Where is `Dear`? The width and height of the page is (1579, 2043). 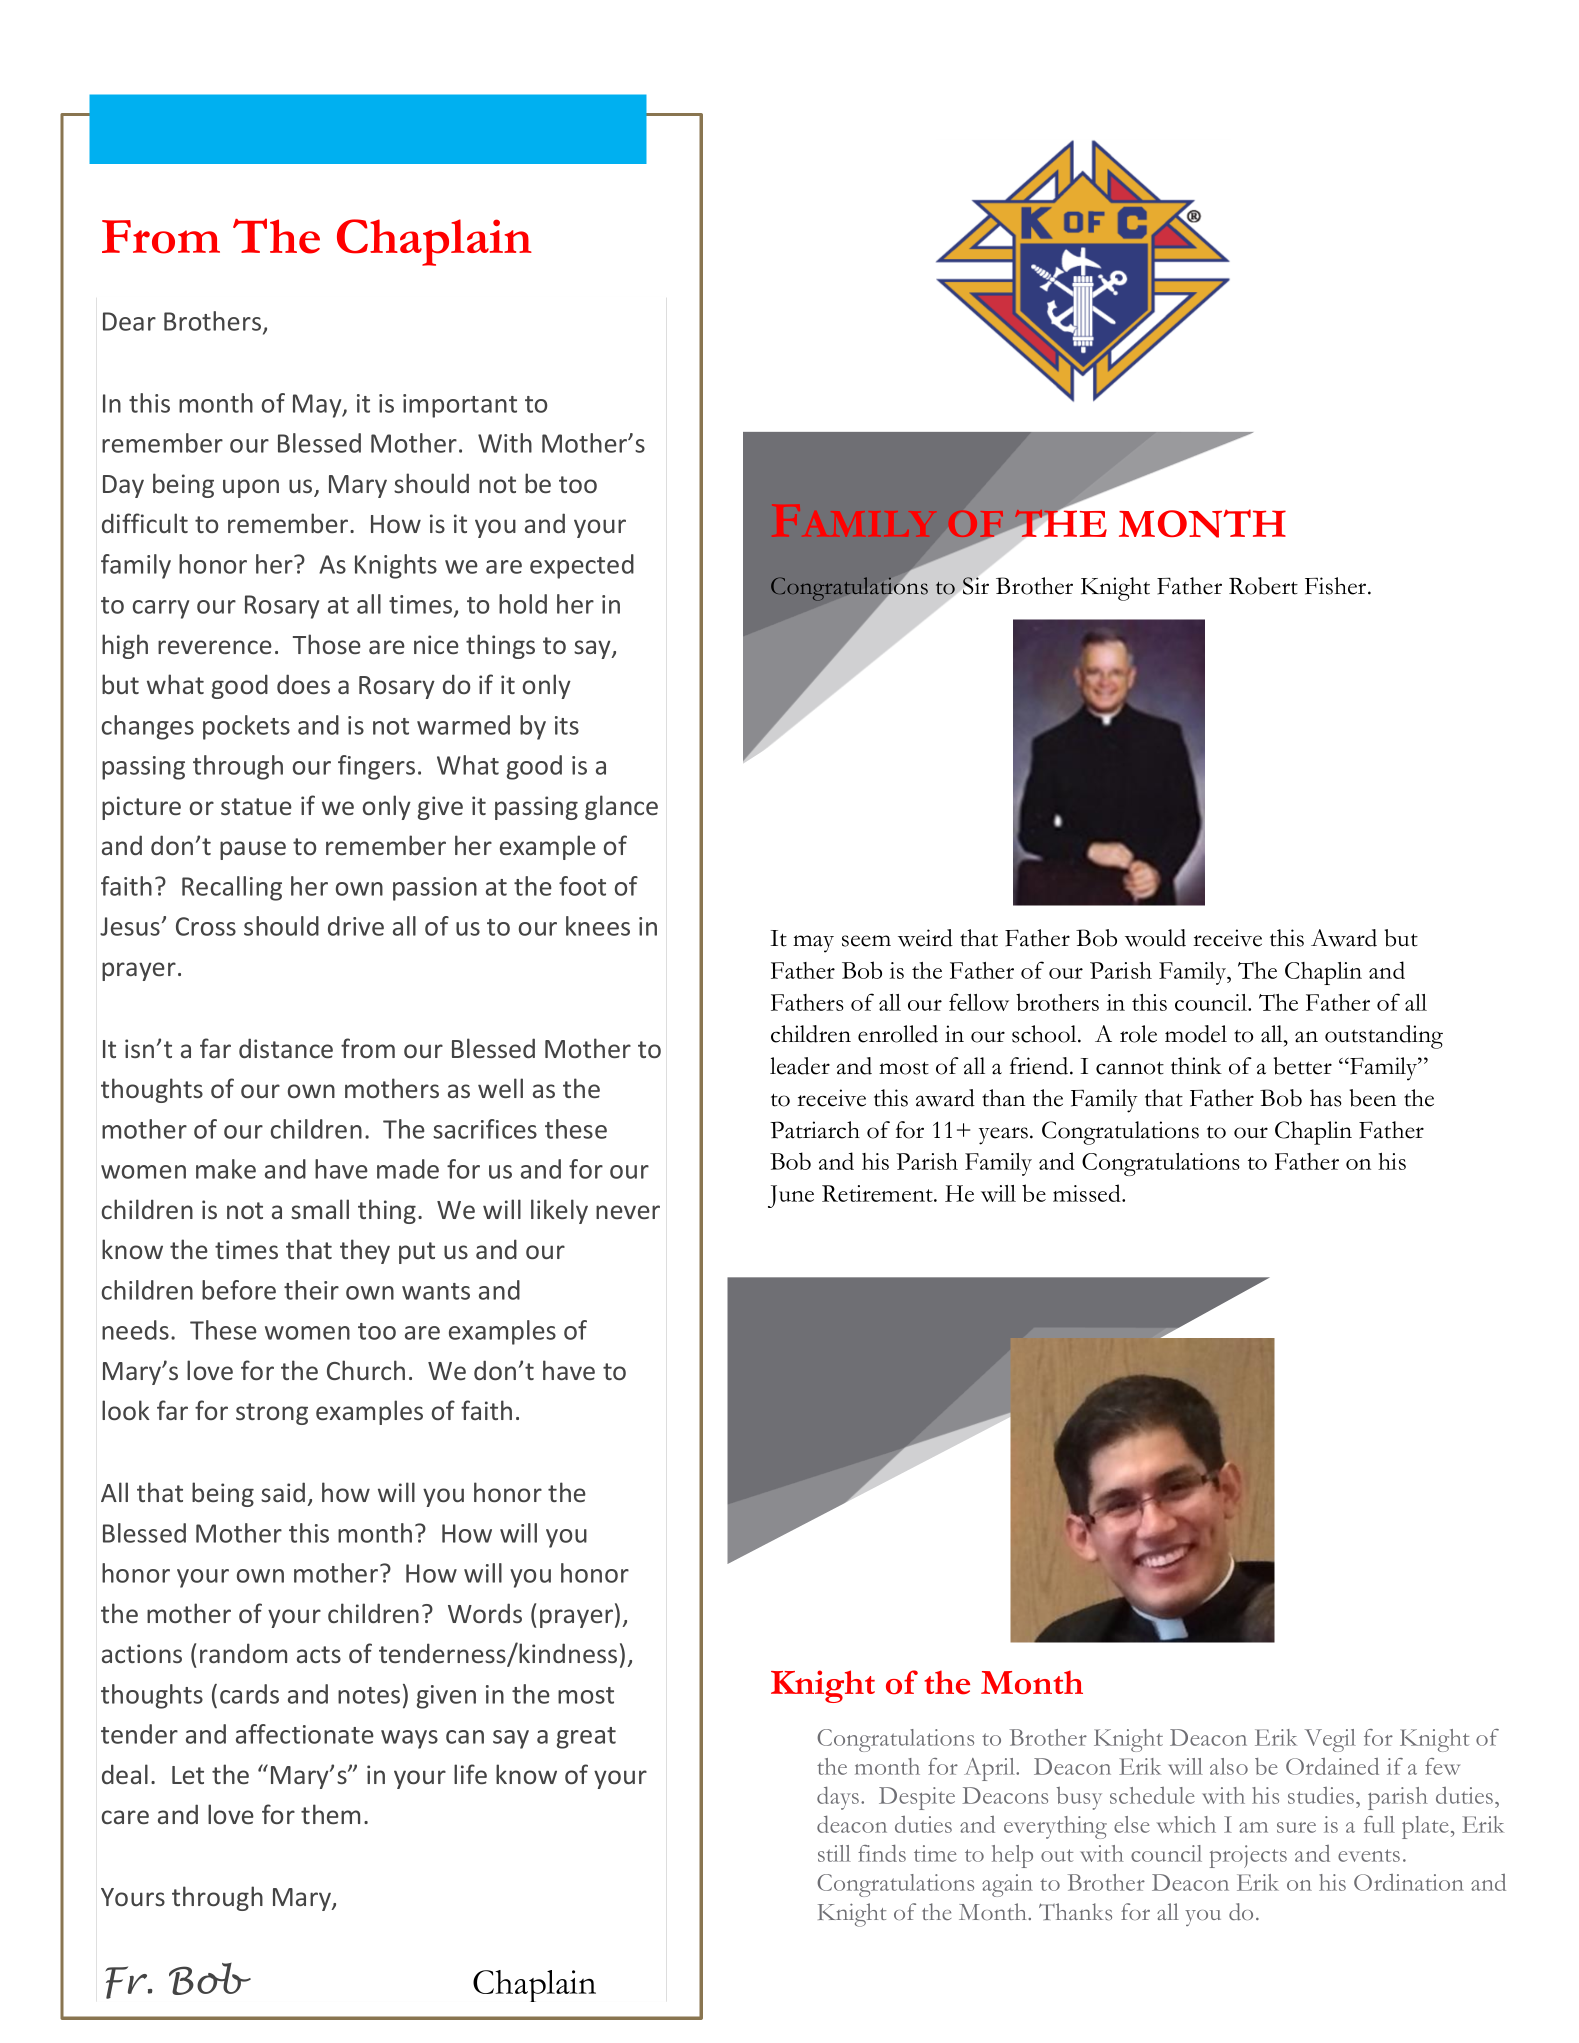
Dear is located at coordinates (129, 321).
